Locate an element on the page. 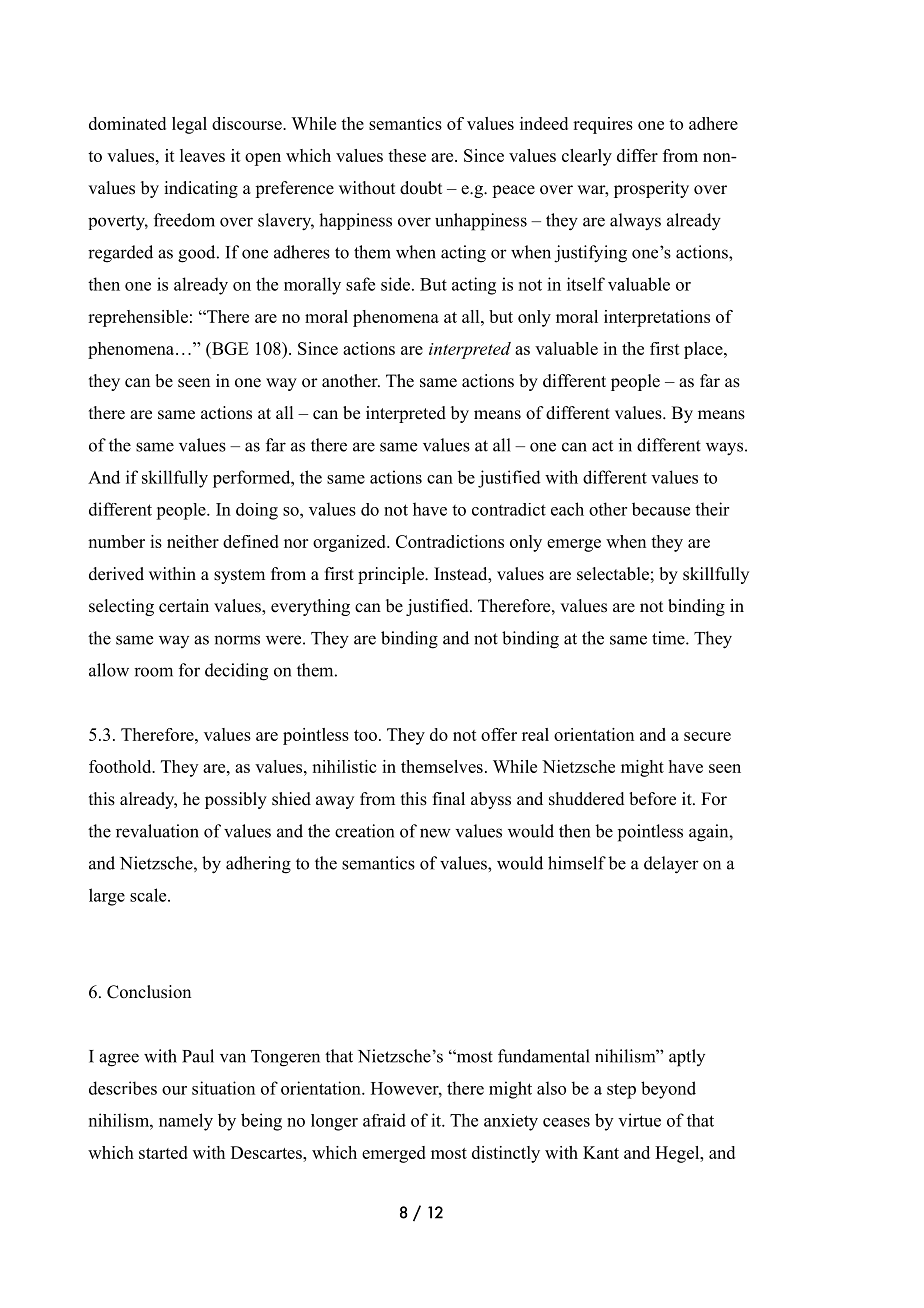 The width and height of the page is (924, 1308). these is located at coordinates (407, 155).
